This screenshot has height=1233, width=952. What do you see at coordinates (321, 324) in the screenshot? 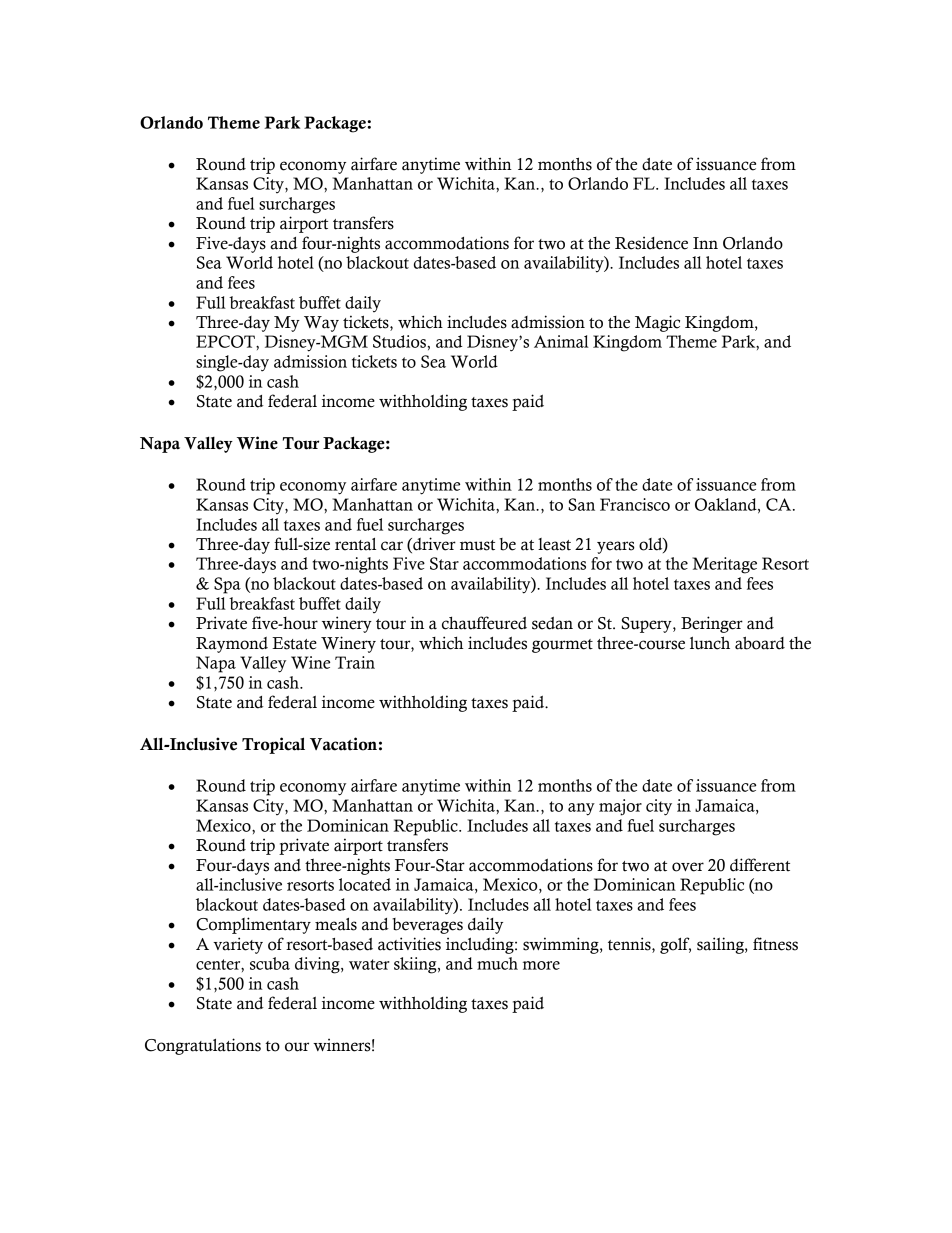
I see `Way` at bounding box center [321, 324].
